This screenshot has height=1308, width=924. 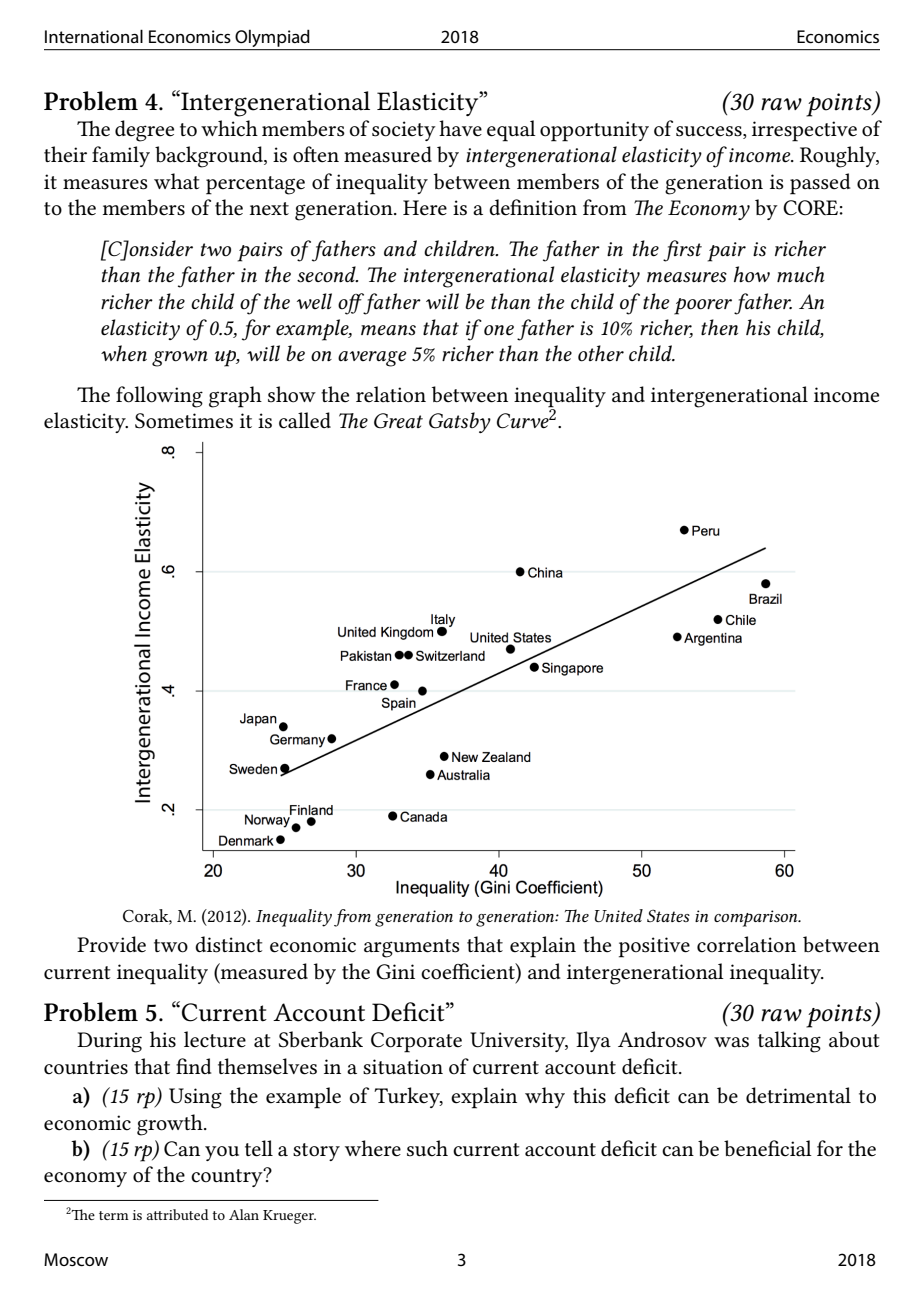 I want to click on irrespective, so click(x=804, y=131).
